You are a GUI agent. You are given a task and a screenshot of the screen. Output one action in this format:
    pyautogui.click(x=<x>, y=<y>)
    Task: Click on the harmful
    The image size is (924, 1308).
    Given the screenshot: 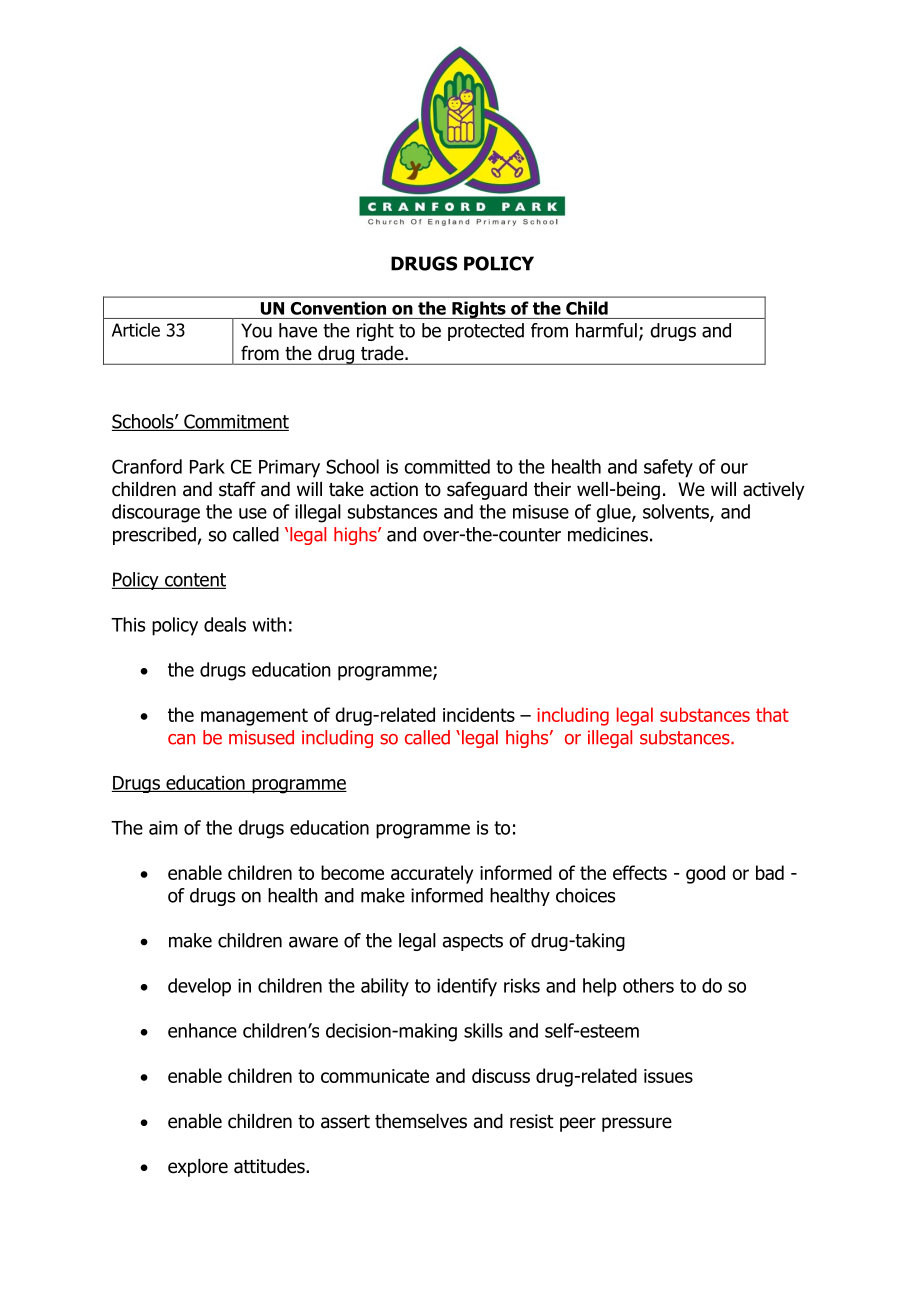 What is the action you would take?
    pyautogui.click(x=606, y=330)
